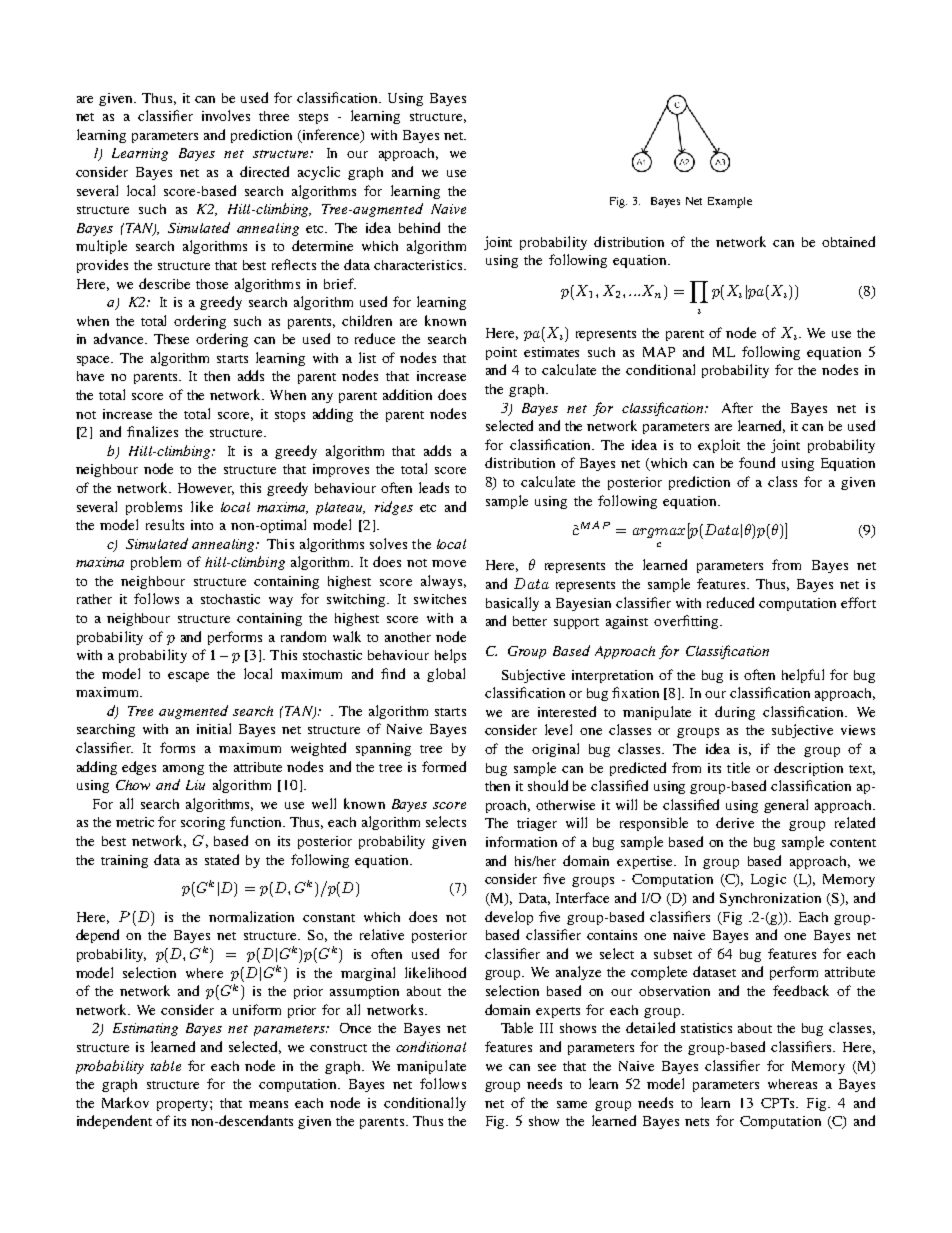 This screenshot has height=1233, width=952. What do you see at coordinates (206, 489) in the screenshot?
I see `However` at bounding box center [206, 489].
